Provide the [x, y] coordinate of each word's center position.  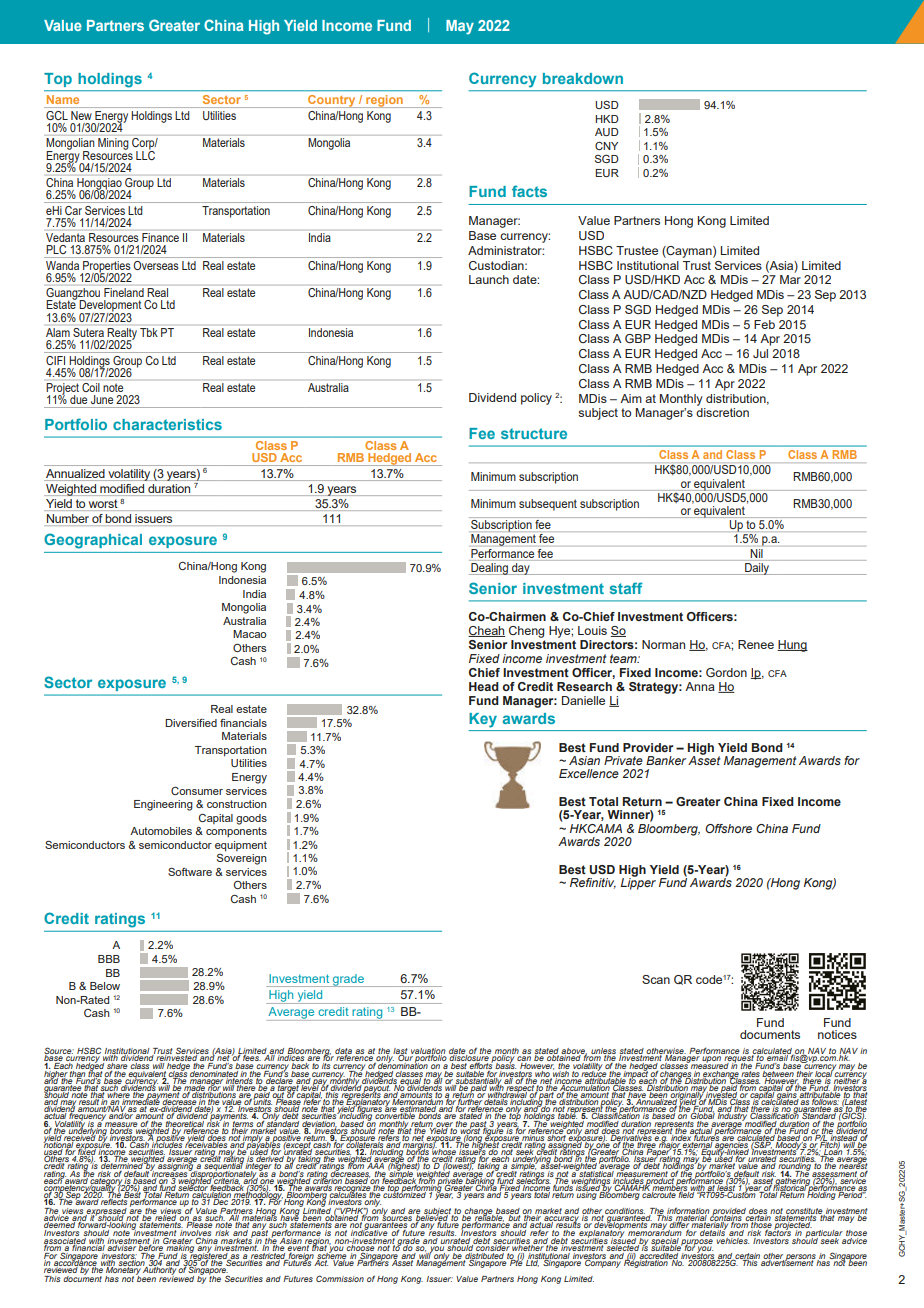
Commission [340, 1278]
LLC [145, 154]
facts [529, 191]
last [400, 1052]
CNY [606, 146]
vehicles [731, 1239]
